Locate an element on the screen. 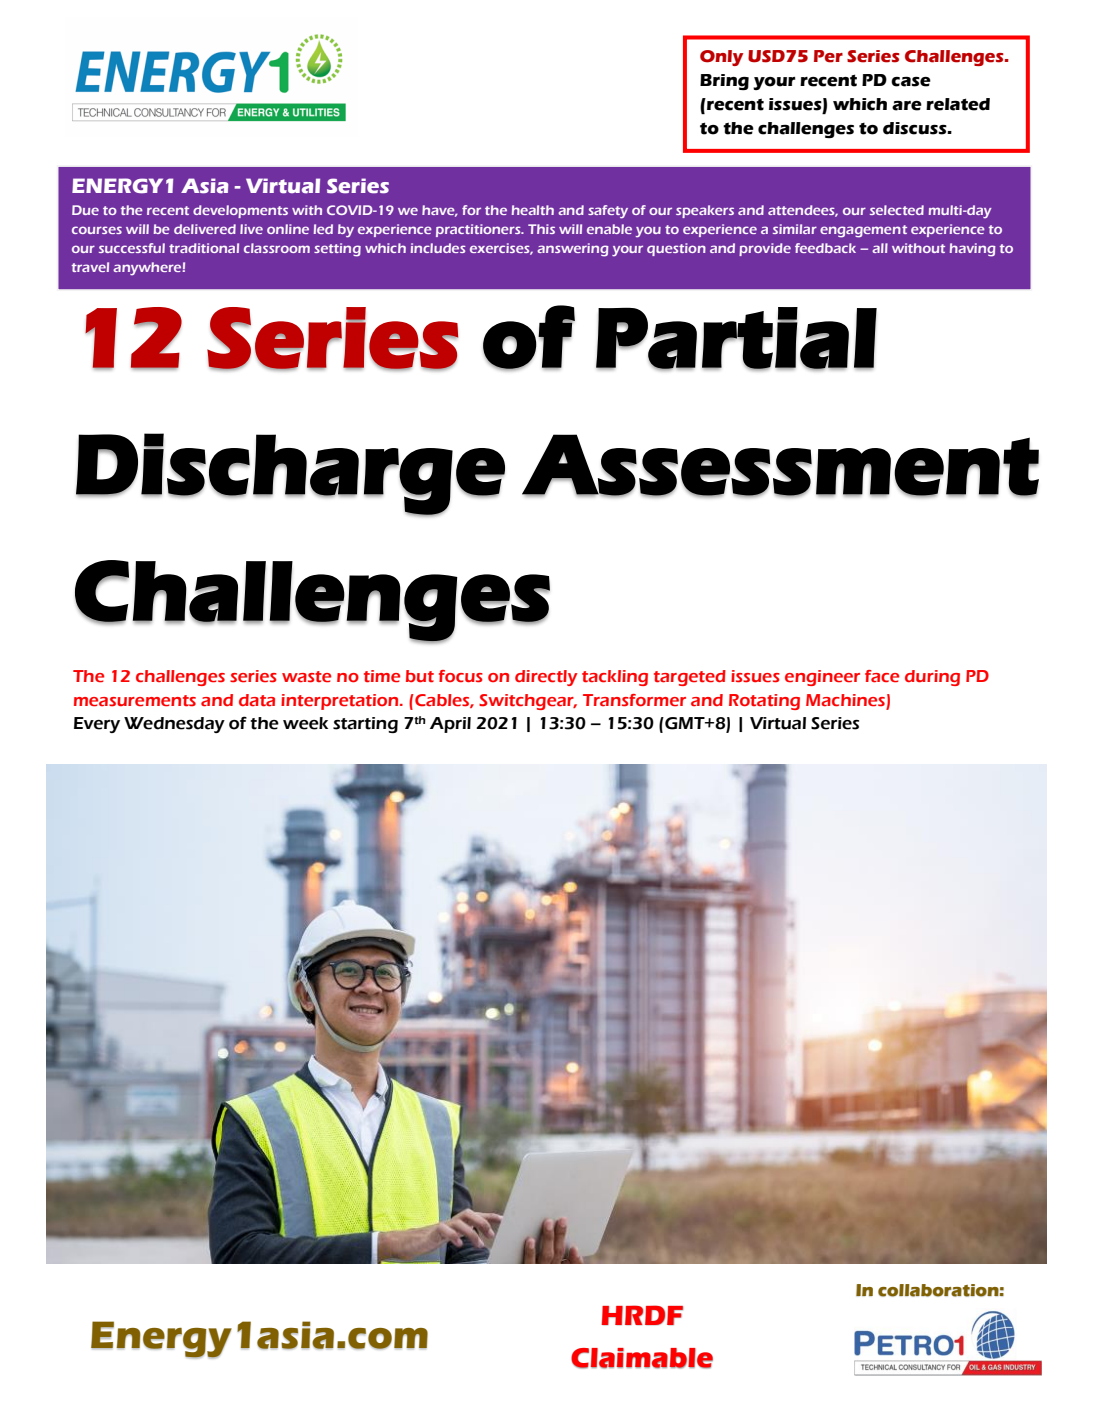 The width and height of the screenshot is (1093, 1414). Machines is located at coordinates (845, 700).
